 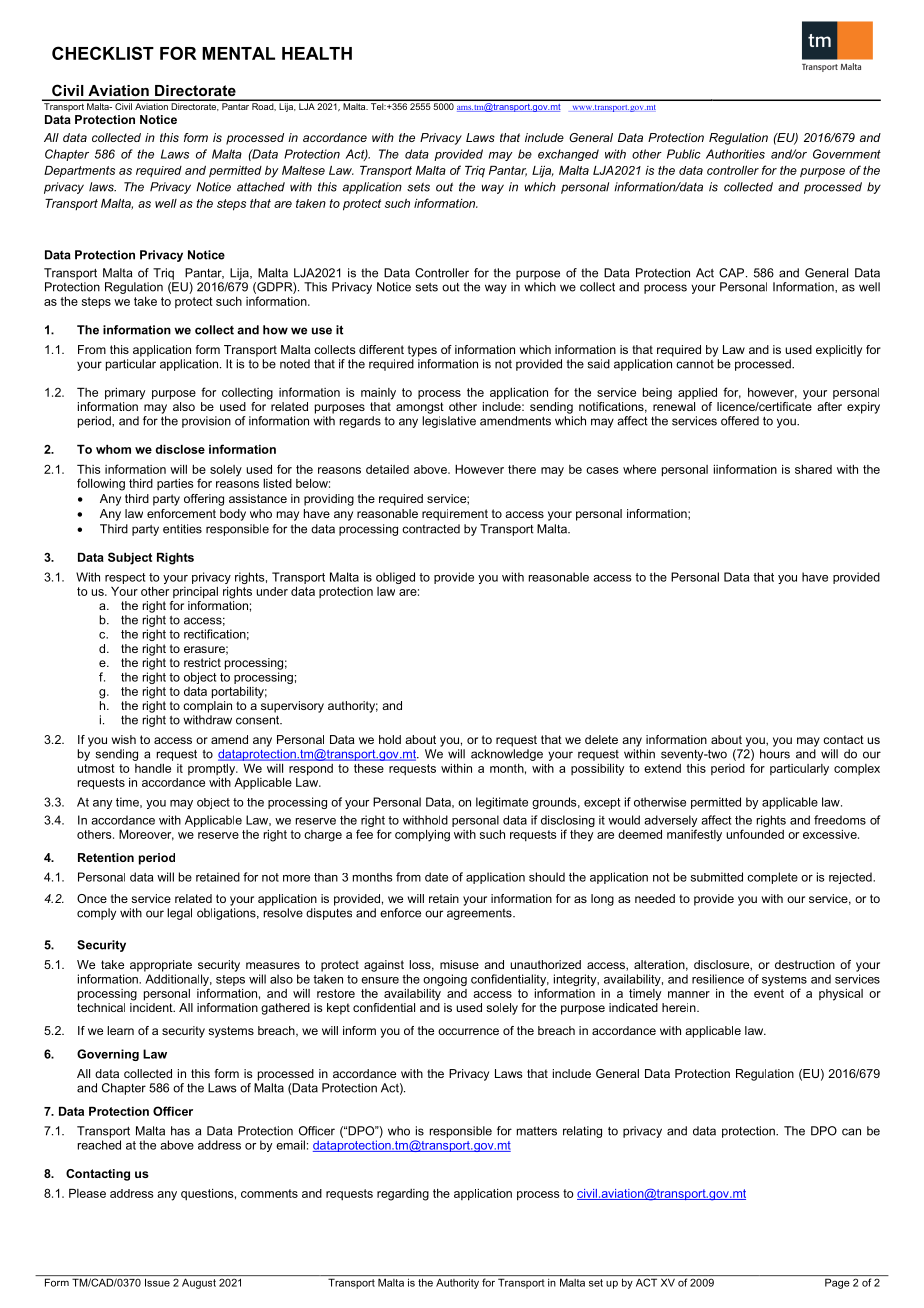 What do you see at coordinates (507, 755) in the page?
I see `acknowledge` at bounding box center [507, 755].
